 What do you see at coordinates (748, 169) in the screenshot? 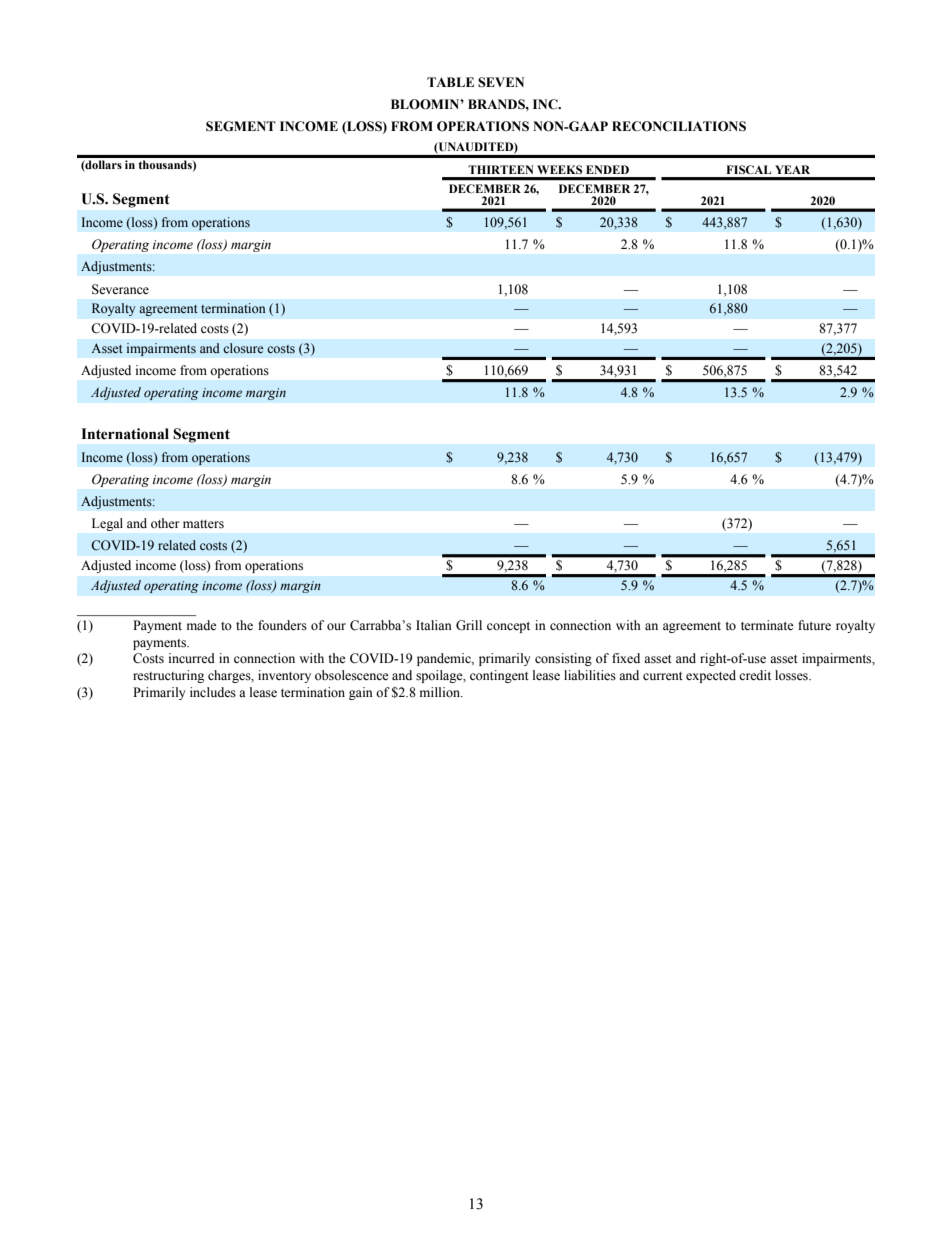
I see `FISCAL` at bounding box center [748, 169].
